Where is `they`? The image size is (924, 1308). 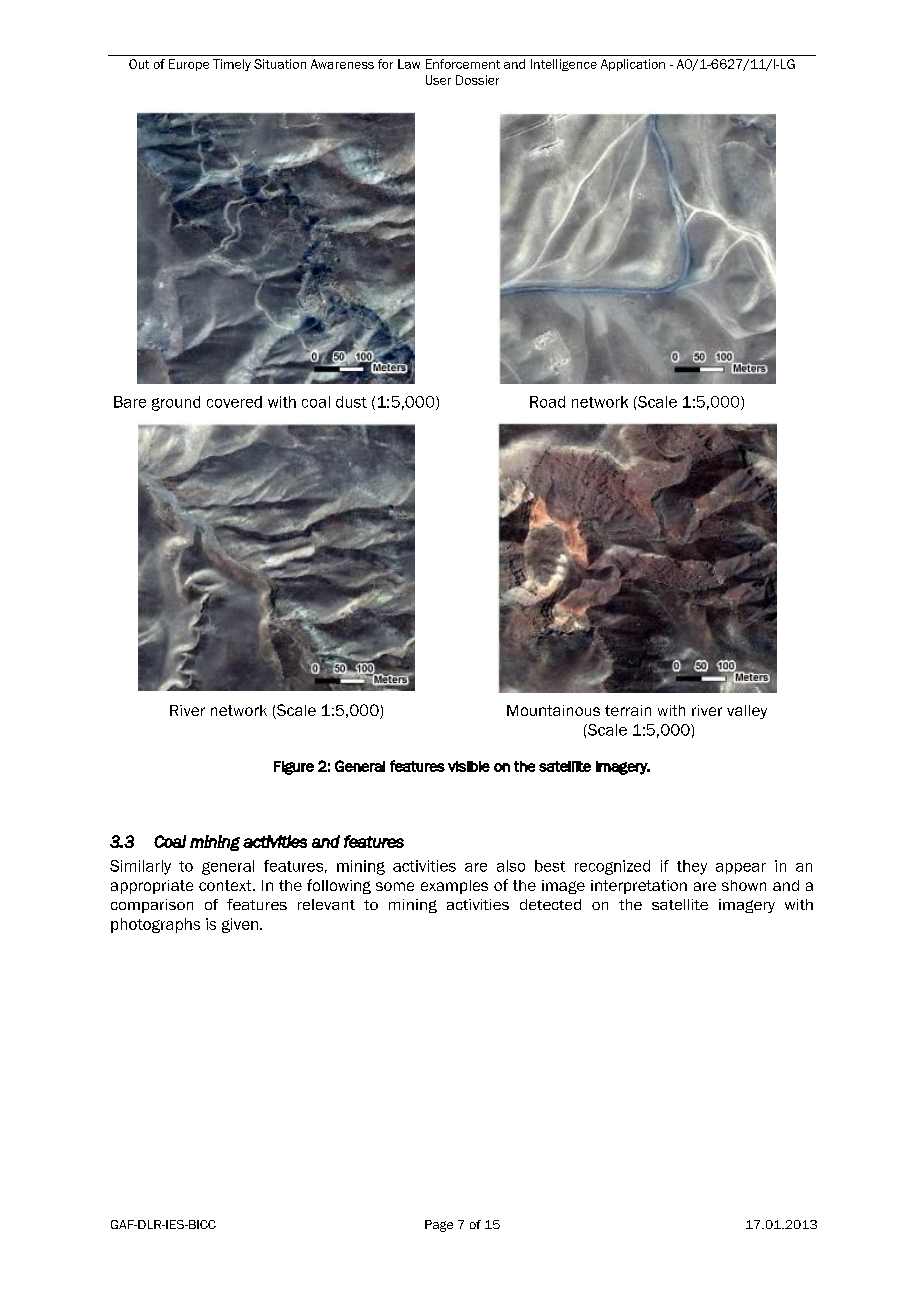 they is located at coordinates (692, 867).
